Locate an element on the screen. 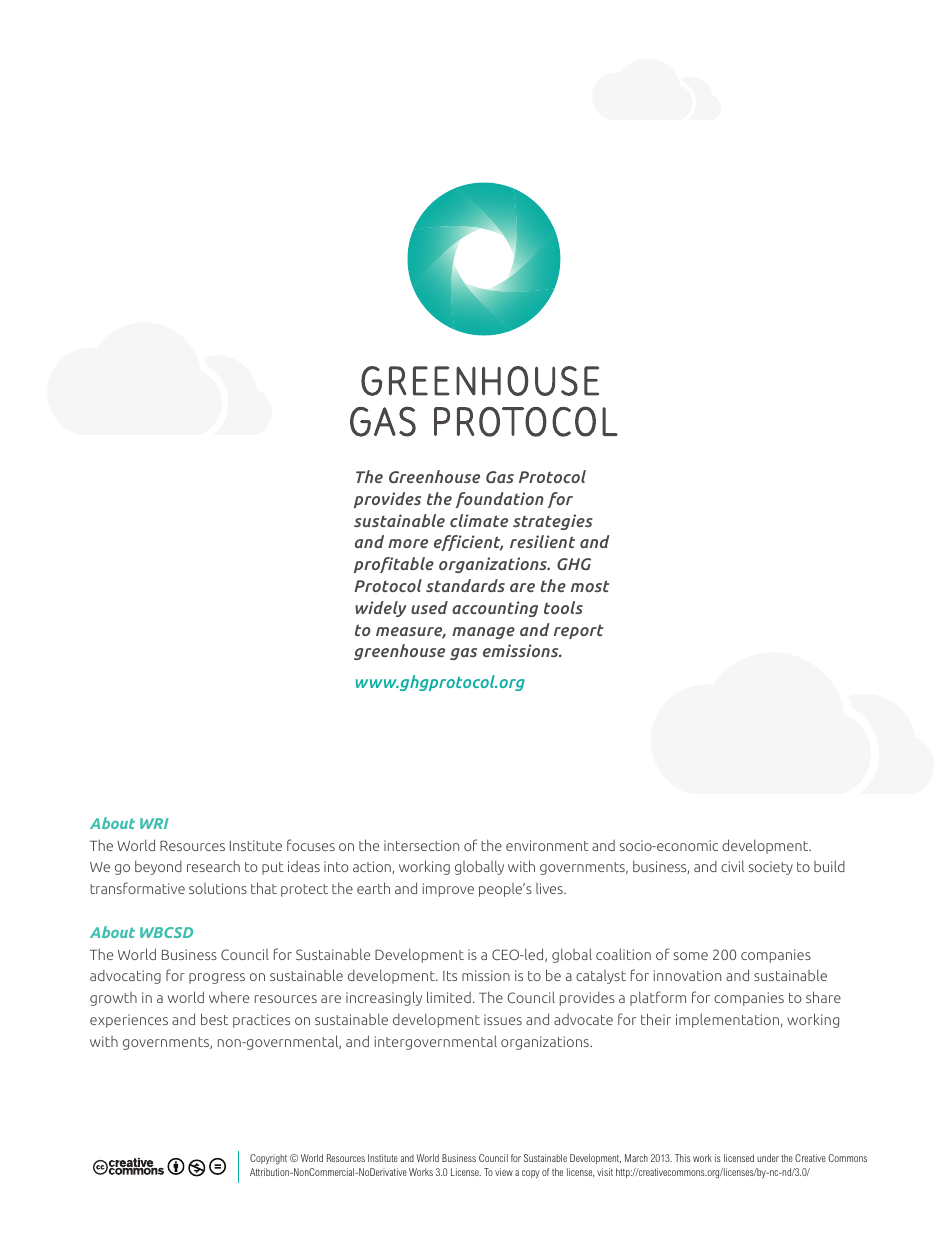 This screenshot has height=1233, width=952. report is located at coordinates (579, 631).
